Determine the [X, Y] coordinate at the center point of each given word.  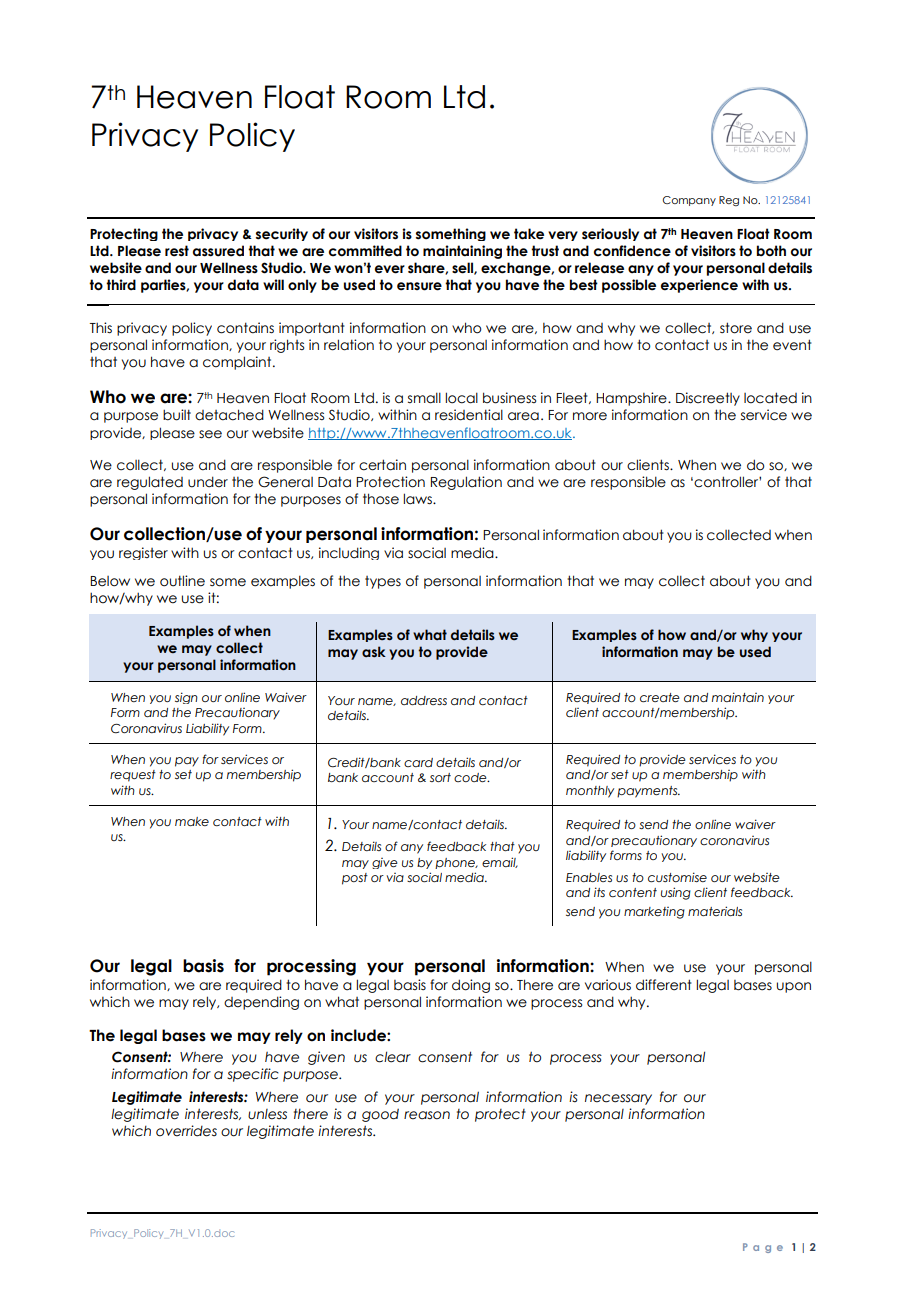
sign [186, 698]
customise [677, 877]
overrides [186, 1131]
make [192, 821]
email [500, 862]
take [529, 234]
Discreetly [708, 399]
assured [218, 251]
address [424, 700]
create [660, 697]
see [210, 434]
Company [689, 201]
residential [469, 415]
